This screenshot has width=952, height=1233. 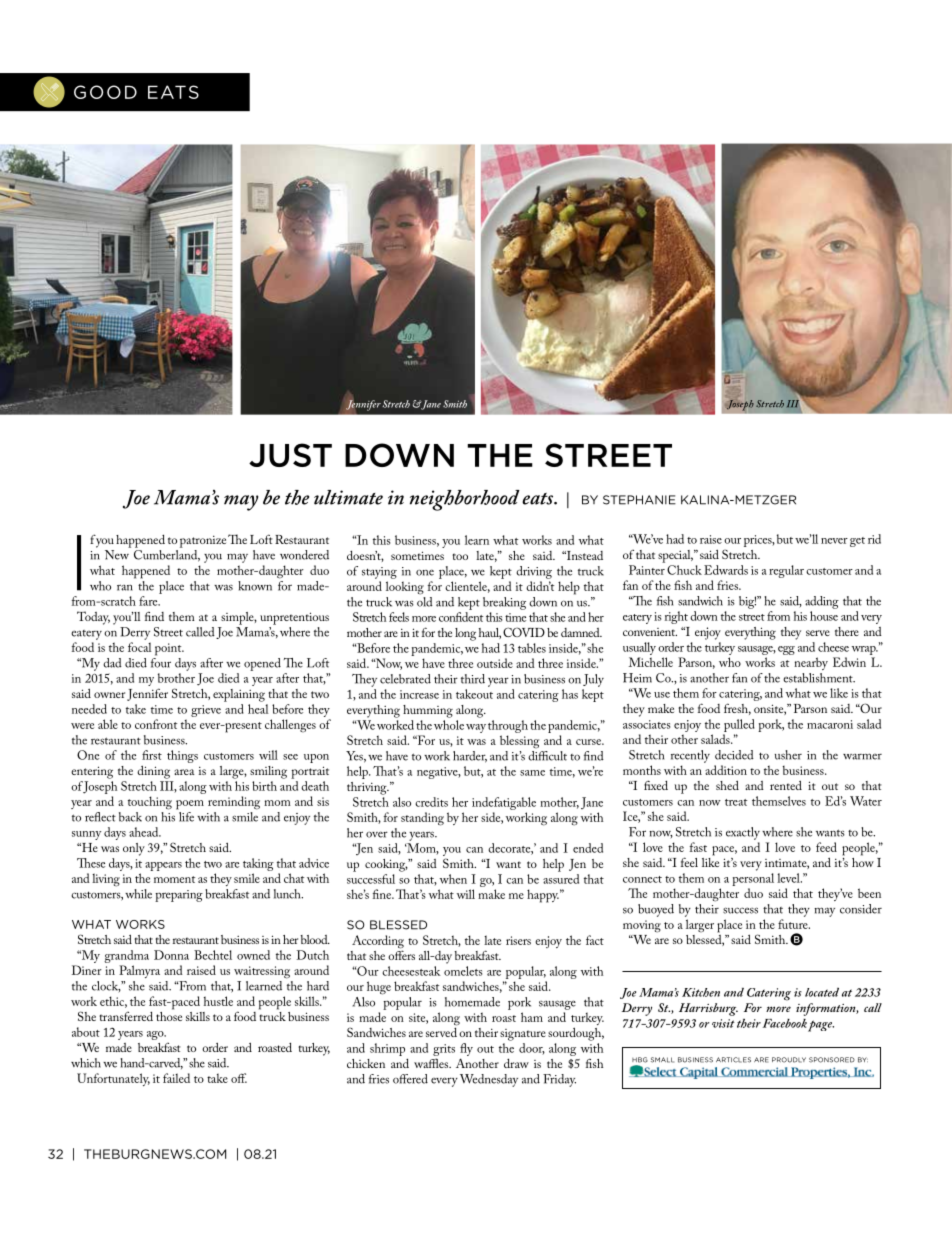 I want to click on usher, so click(x=788, y=755).
